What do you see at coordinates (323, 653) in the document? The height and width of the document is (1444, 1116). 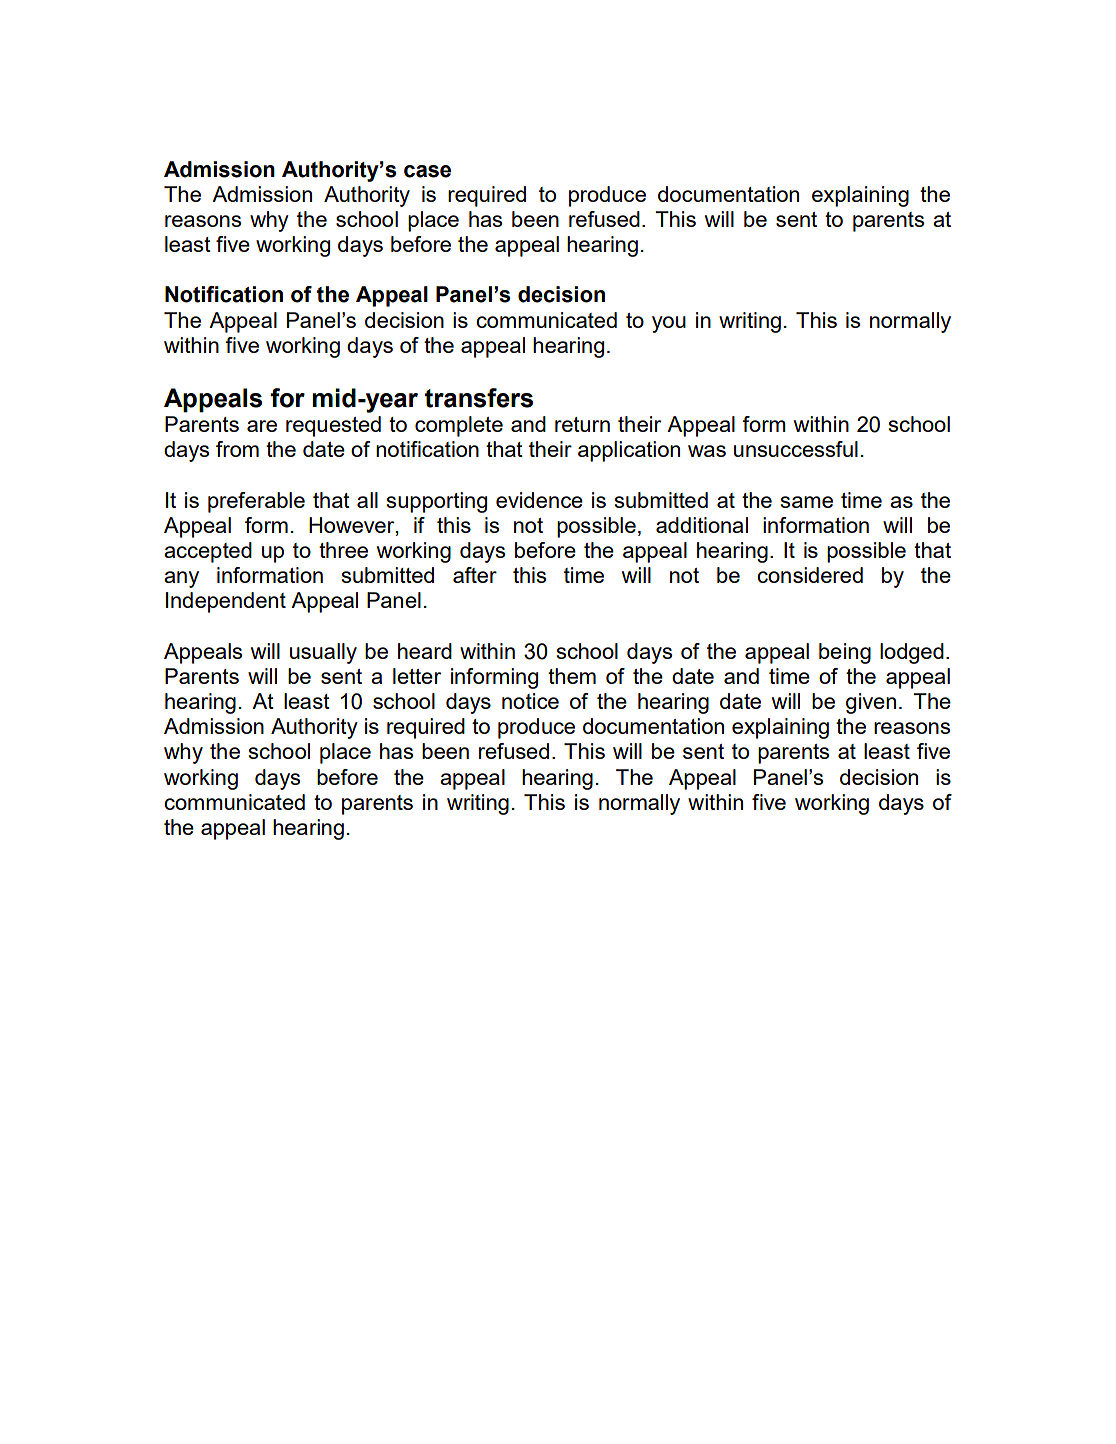 I see `usually` at bounding box center [323, 653].
